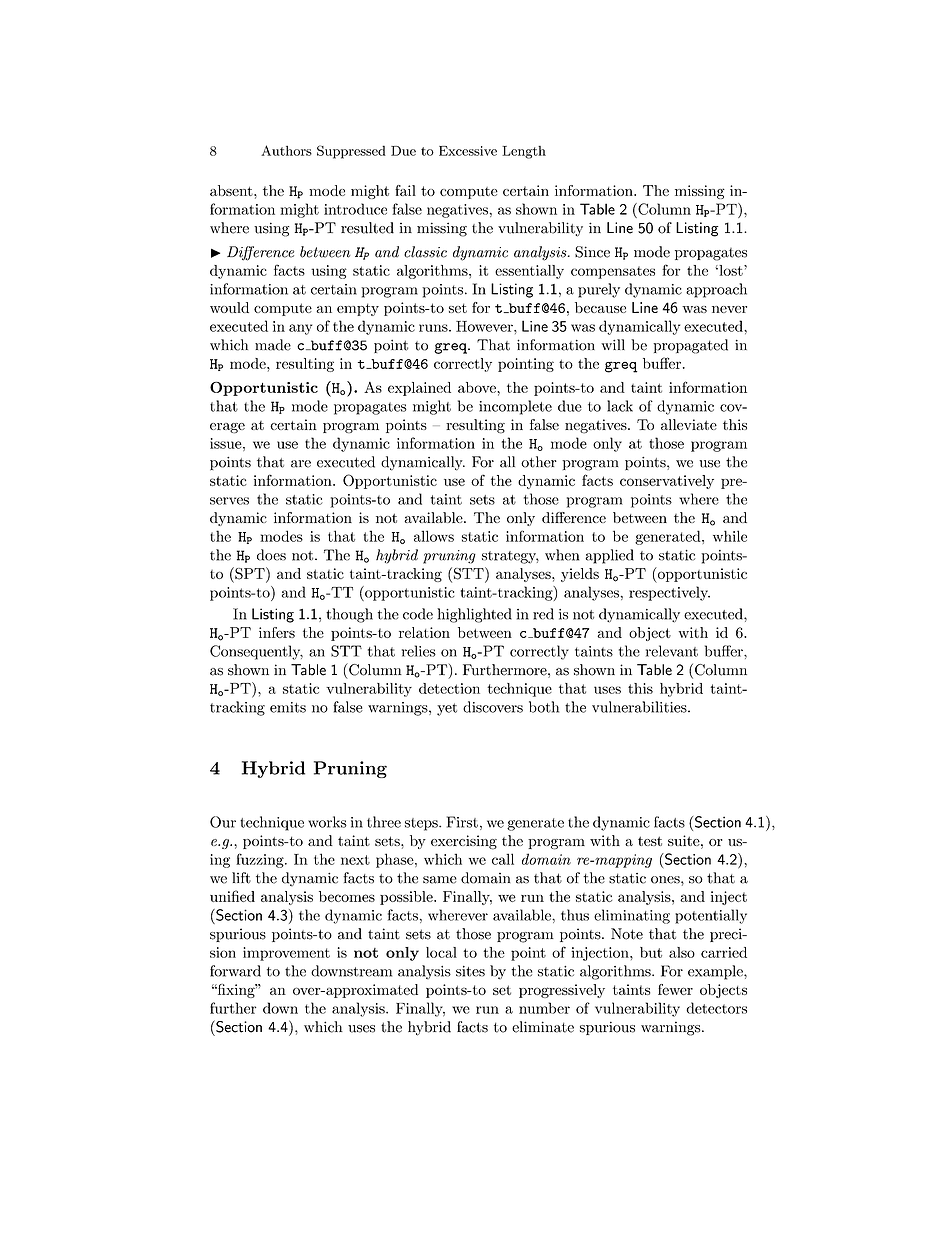 Image resolution: width=952 pixels, height=1233 pixels. What do you see at coordinates (592, 252) in the screenshot?
I see `Since` at bounding box center [592, 252].
